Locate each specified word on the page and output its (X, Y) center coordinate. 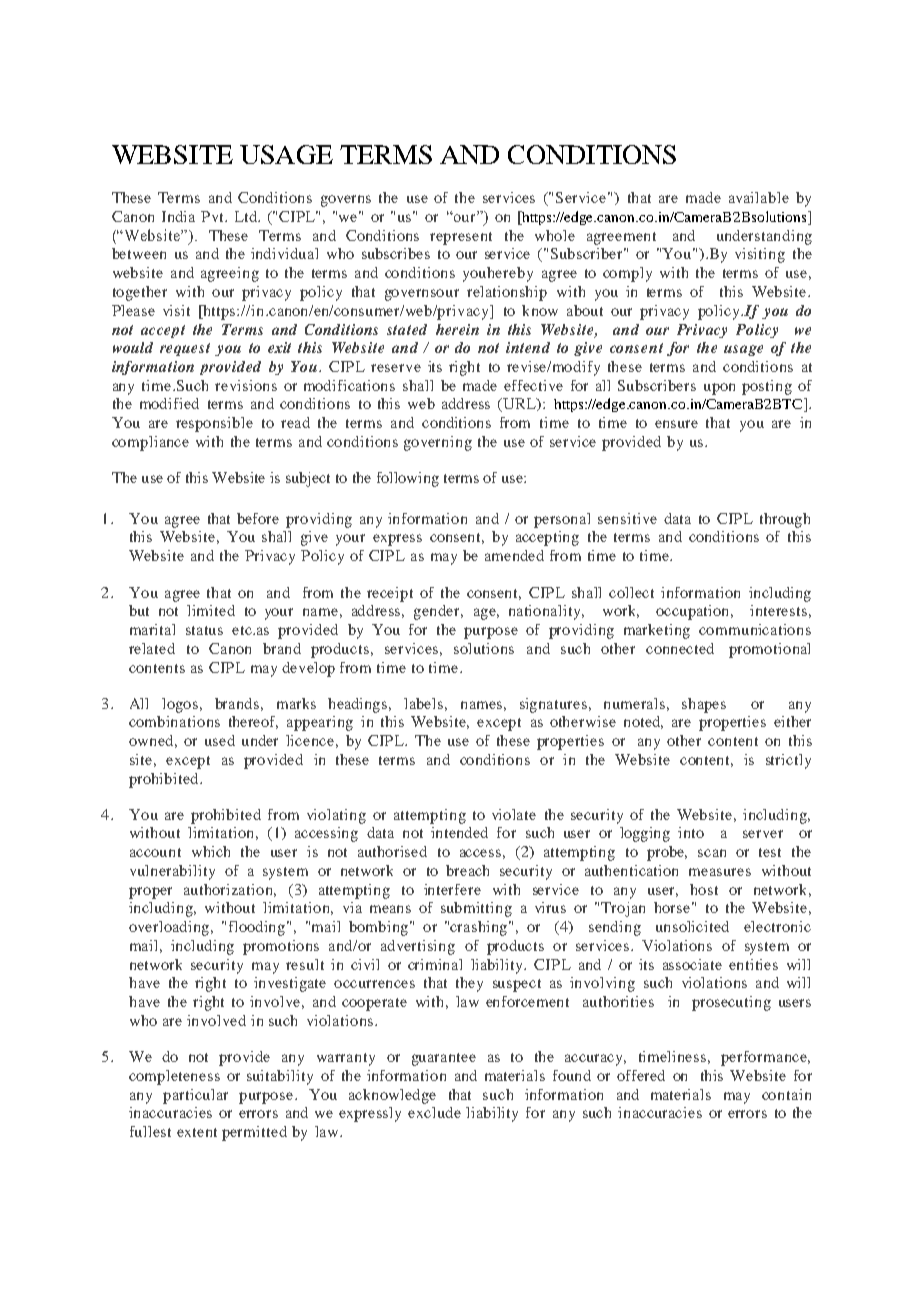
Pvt (213, 216)
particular (195, 1096)
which (211, 851)
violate (514, 814)
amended (514, 555)
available (759, 197)
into (691, 832)
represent (461, 238)
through (785, 520)
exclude (434, 1112)
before (258, 518)
